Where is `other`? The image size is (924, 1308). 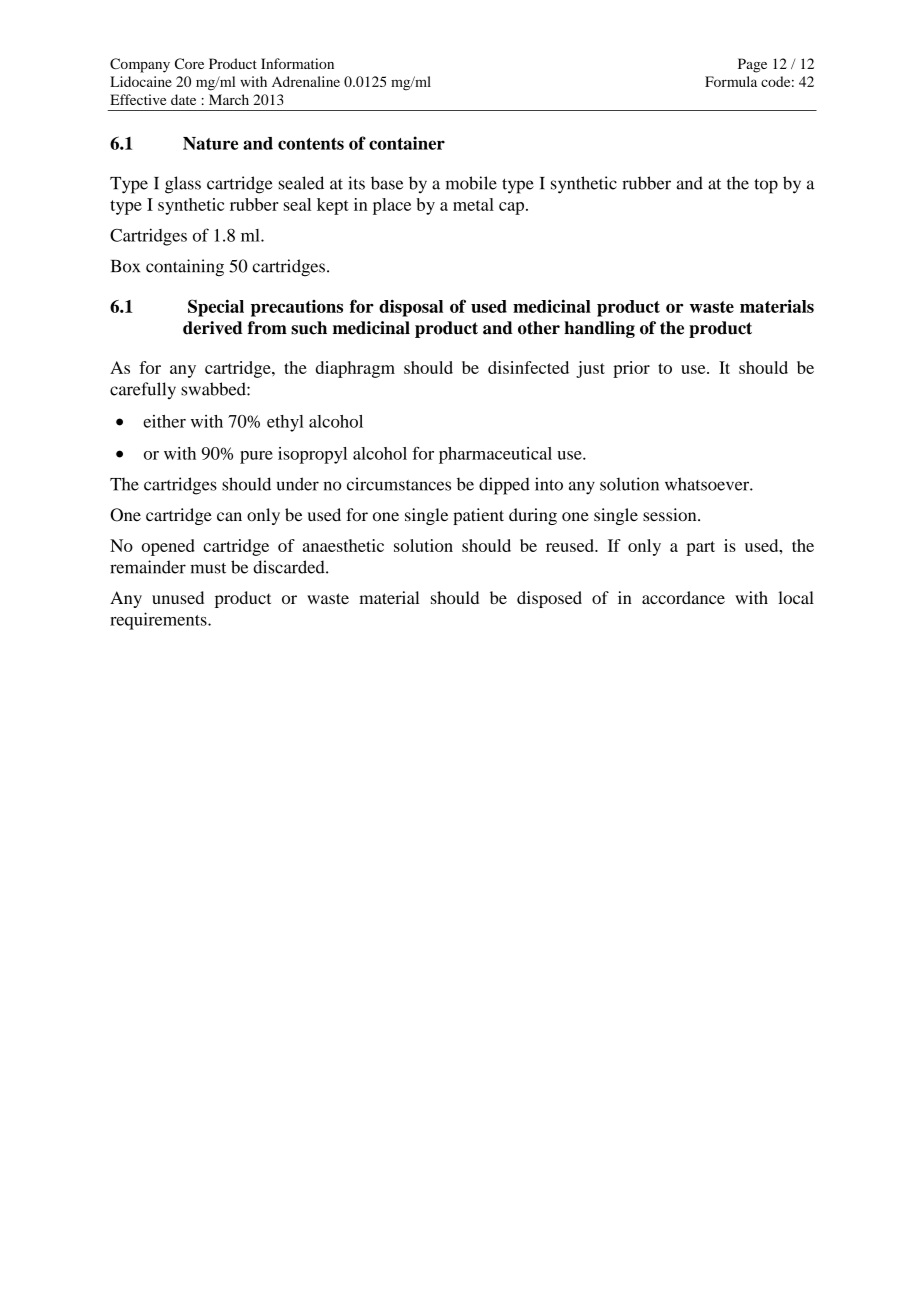
other is located at coordinates (539, 328).
